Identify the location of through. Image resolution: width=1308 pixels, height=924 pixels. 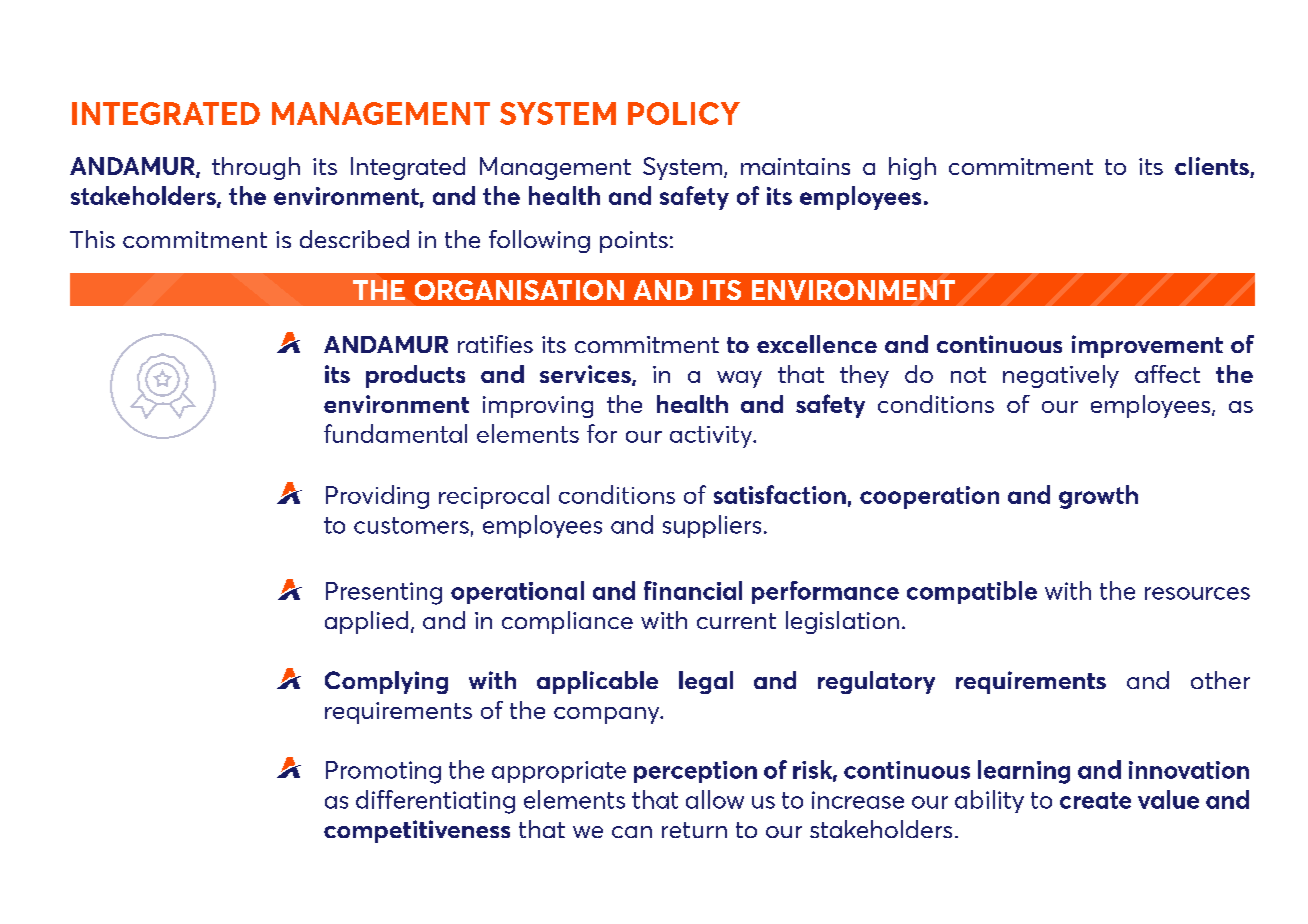
(256, 168).
